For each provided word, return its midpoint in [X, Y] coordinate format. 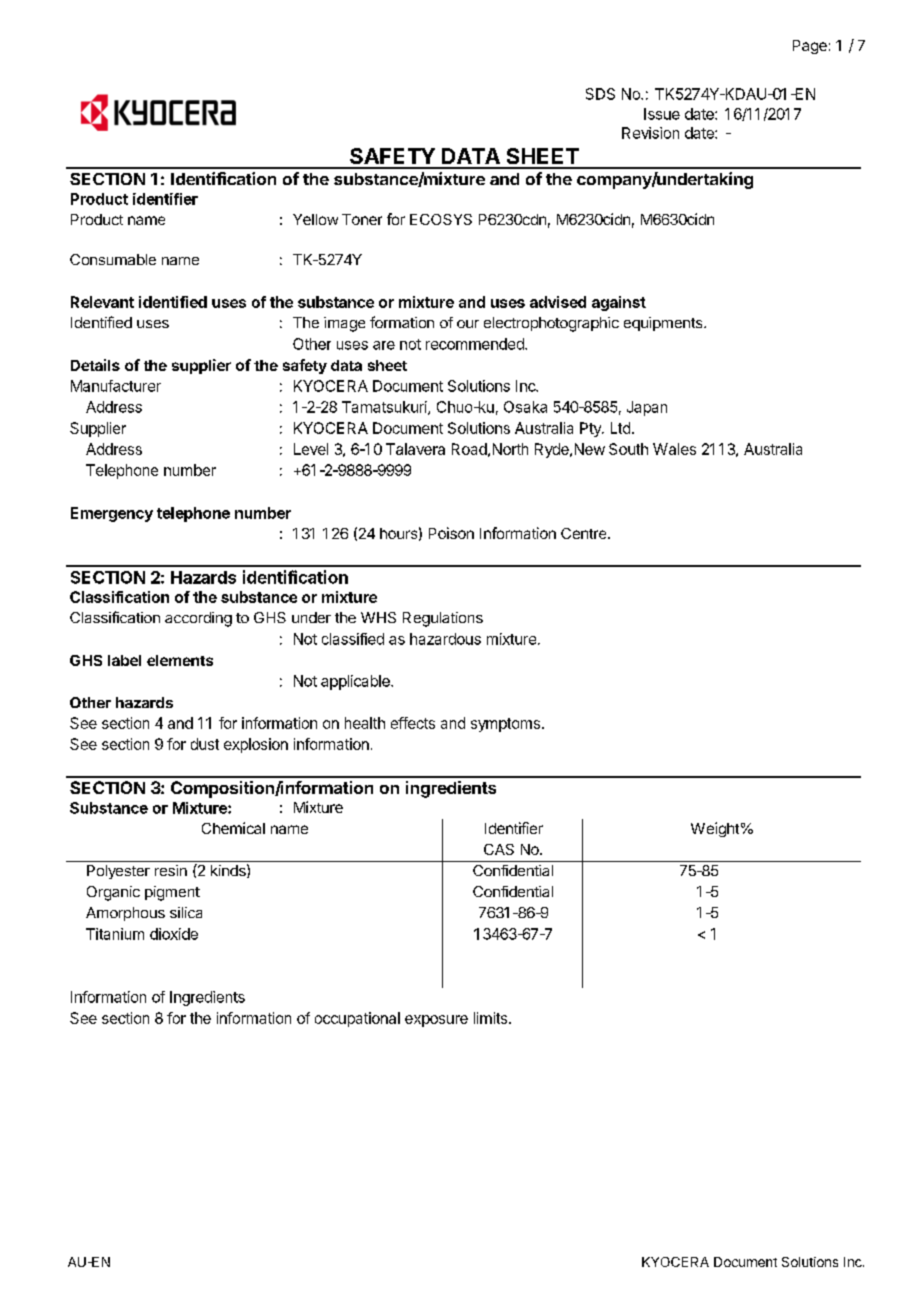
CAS [499, 849]
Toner [362, 219]
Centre [585, 533]
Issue [662, 114]
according [198, 619]
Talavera [415, 449]
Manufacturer [116, 386]
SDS [600, 94]
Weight [715, 829]
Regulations [443, 619]
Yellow [315, 219]
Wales [674, 449]
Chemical [233, 828]
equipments [664, 324]
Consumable [113, 259]
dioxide [174, 934]
